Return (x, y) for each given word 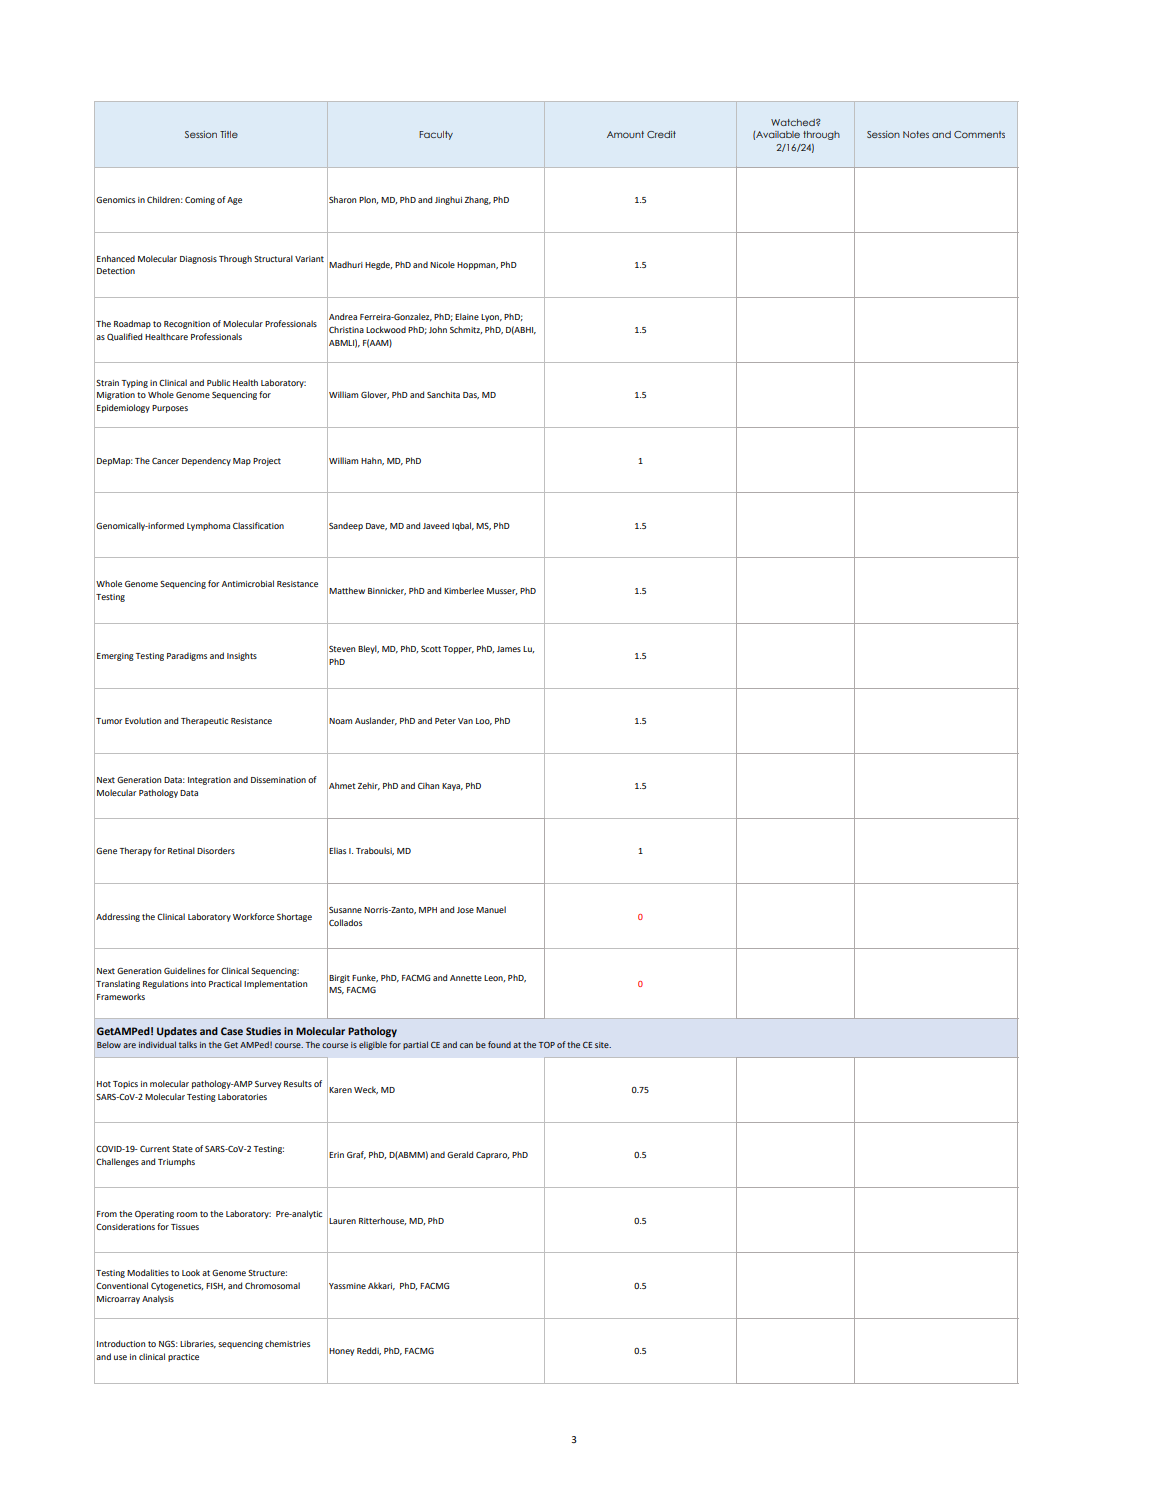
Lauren (342, 1221)
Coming (200, 201)
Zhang (478, 200)
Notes (916, 134)
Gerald (460, 1154)
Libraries (198, 1344)
